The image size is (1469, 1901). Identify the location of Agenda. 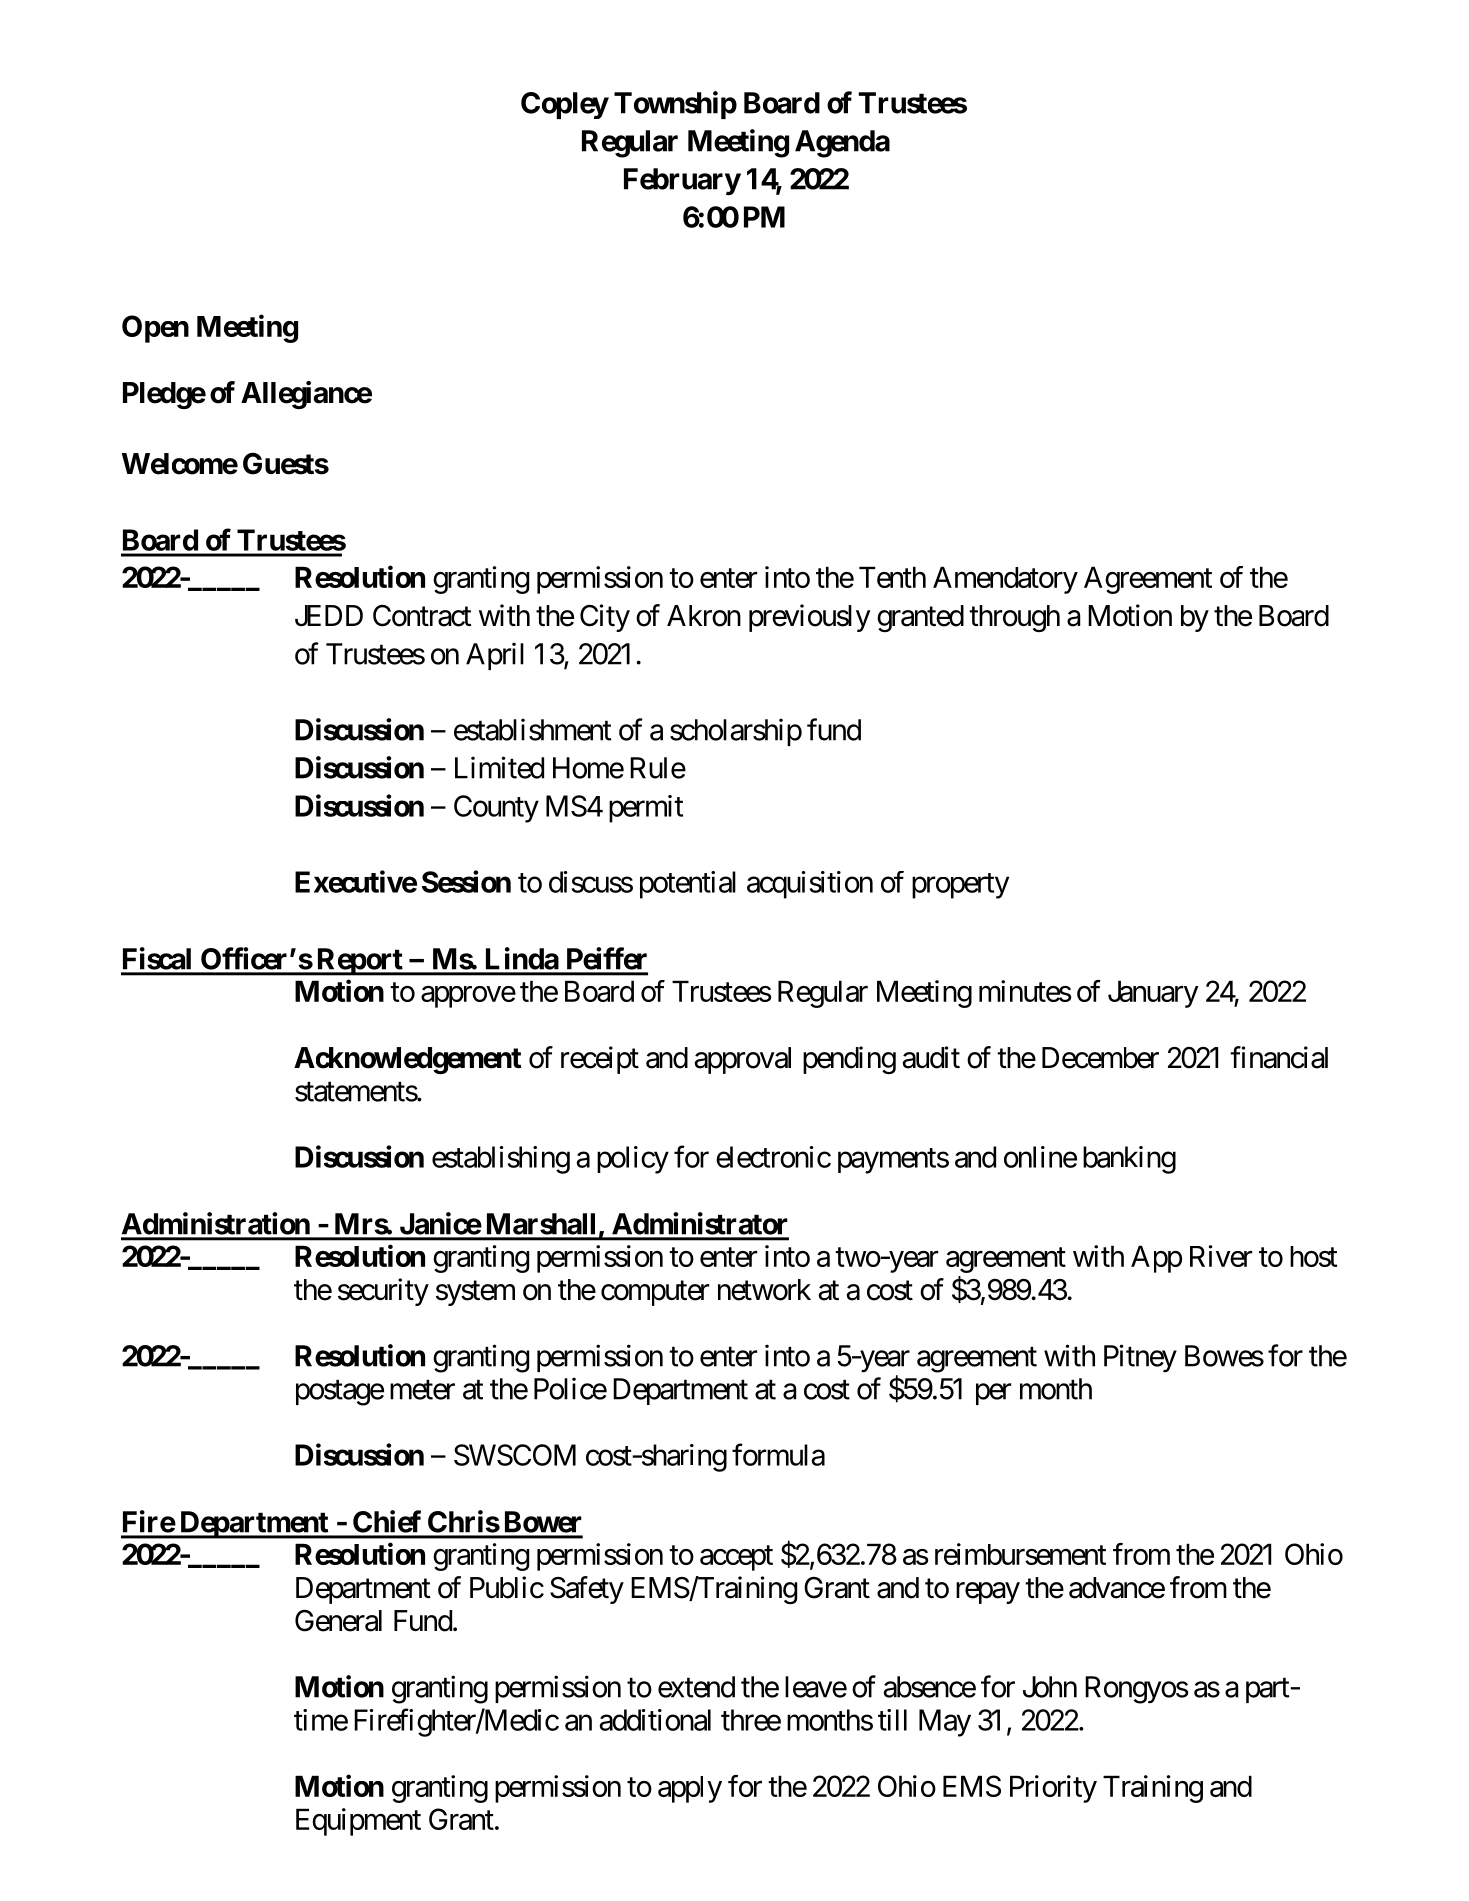
(842, 144).
